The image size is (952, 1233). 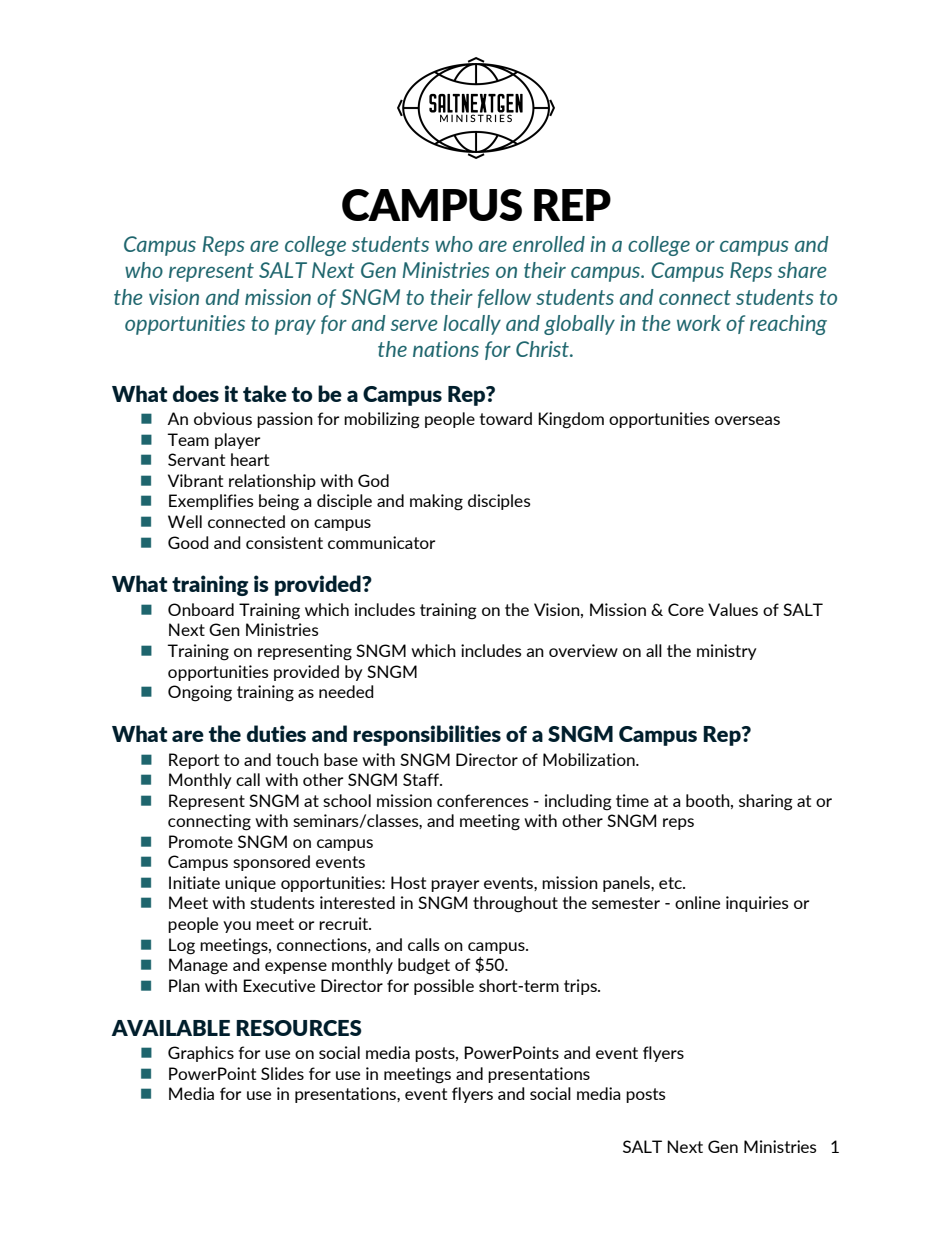 What do you see at coordinates (504, 298) in the page?
I see `fellow` at bounding box center [504, 298].
